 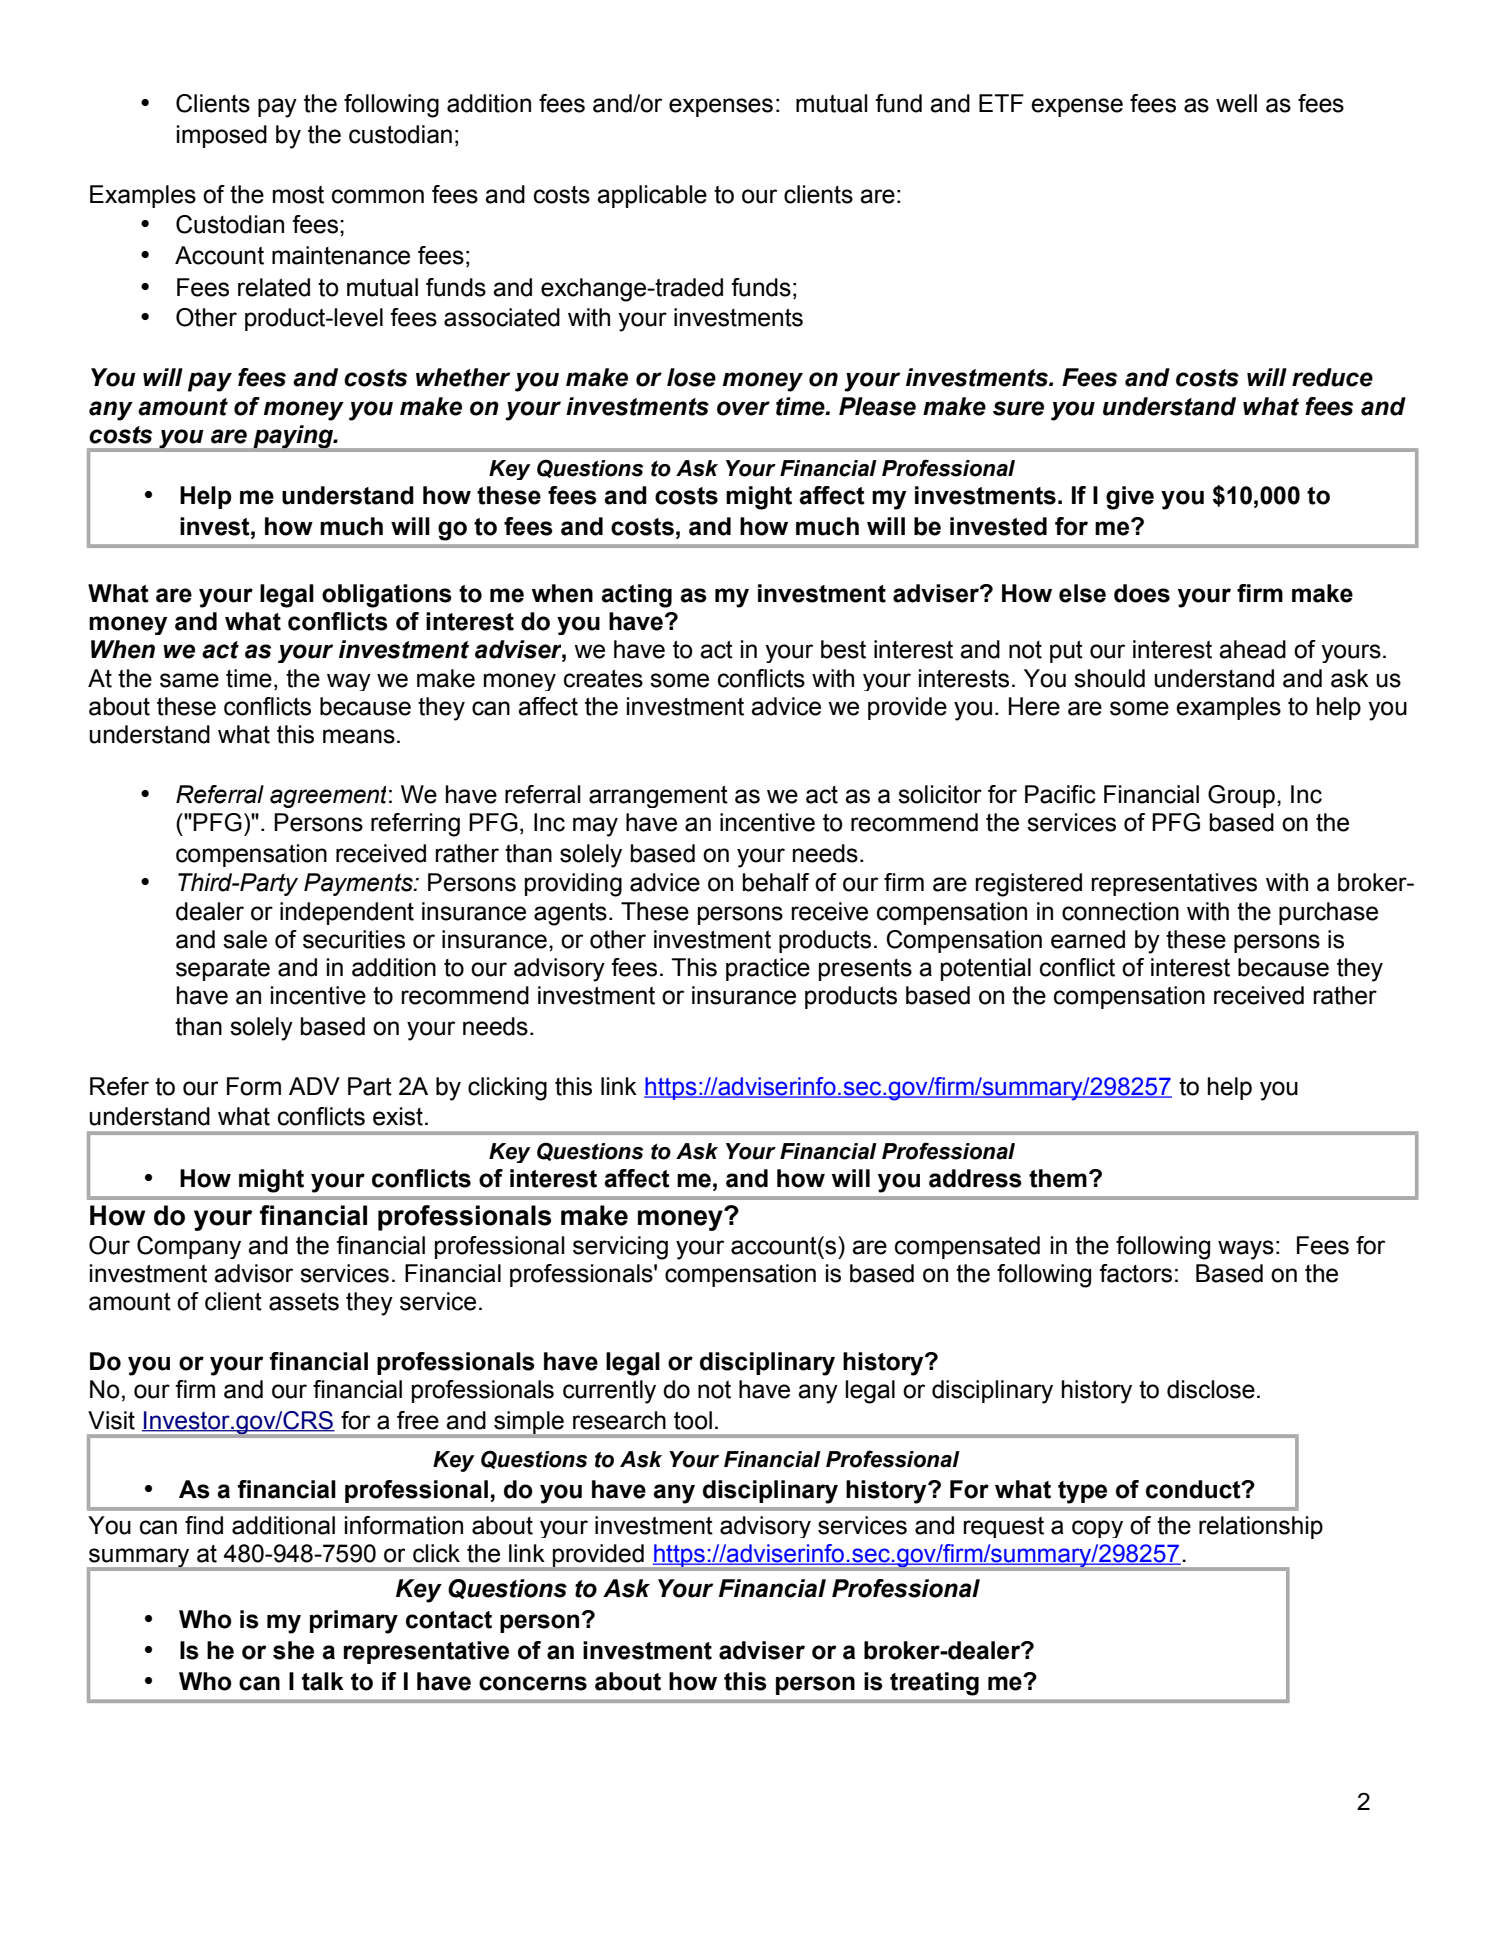 What do you see at coordinates (1120, 911) in the page?
I see `connection` at bounding box center [1120, 911].
